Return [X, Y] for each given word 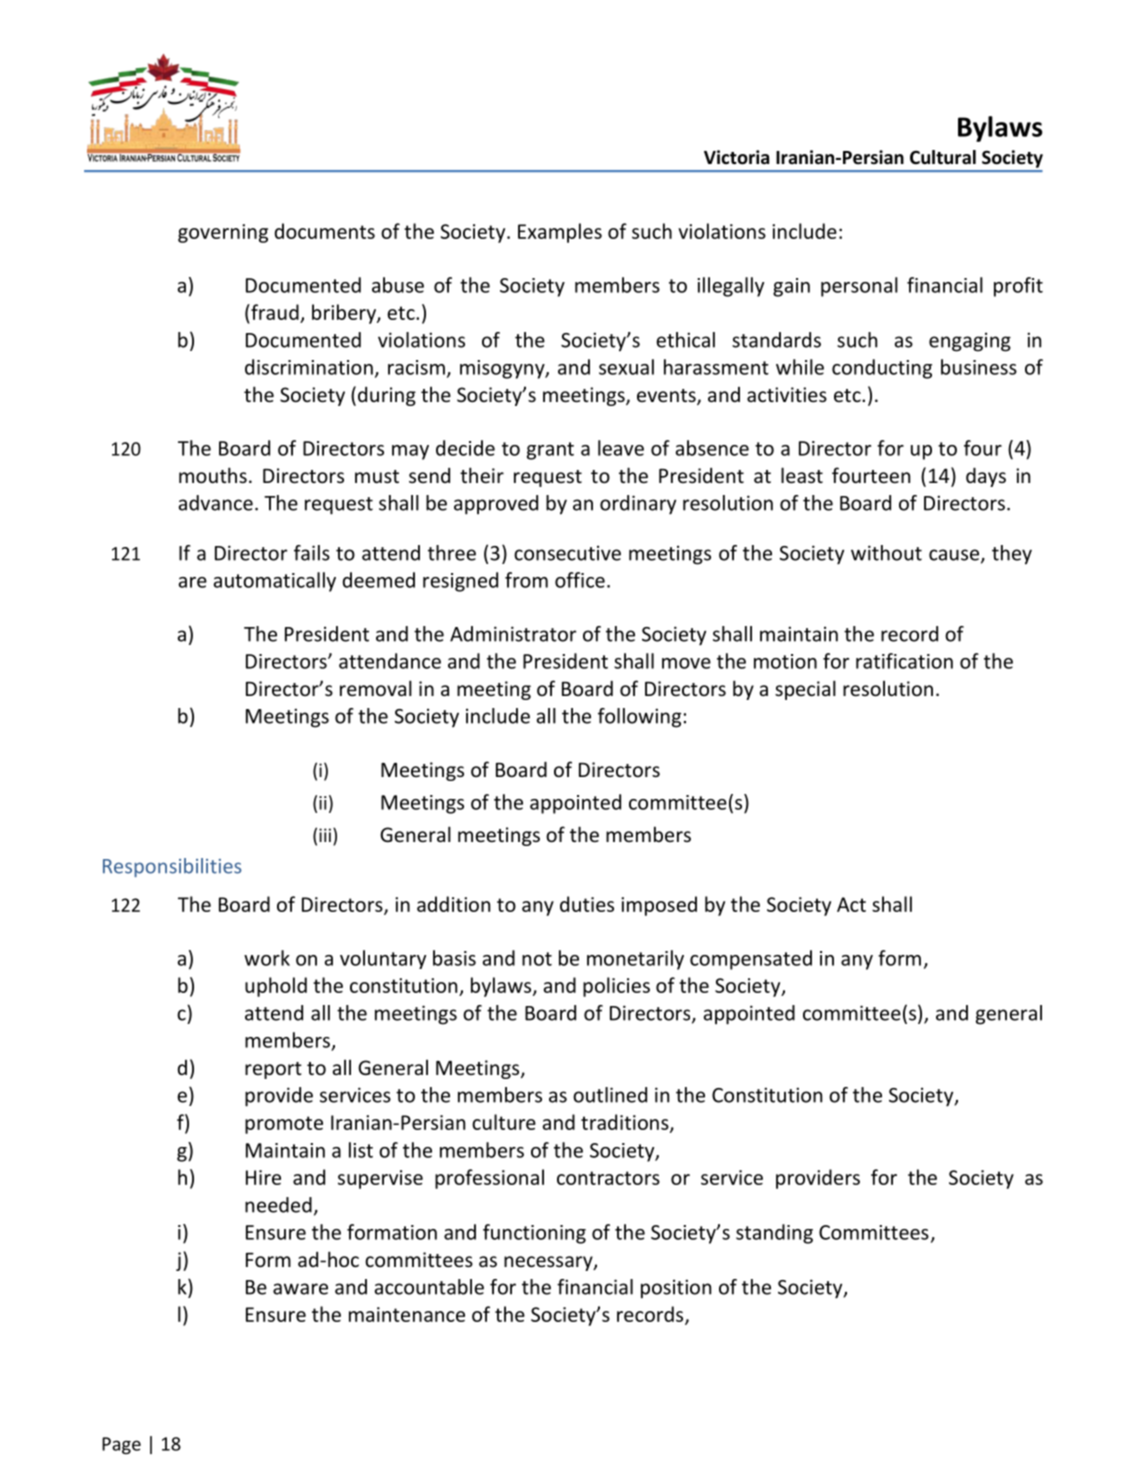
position [676, 1289]
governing [223, 233]
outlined [610, 1095]
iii [325, 835]
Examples [560, 233]
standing [774, 1234]
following [639, 718]
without [886, 553]
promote [284, 1125]
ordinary [638, 505]
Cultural [943, 157]
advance [215, 503]
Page [121, 1445]
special [805, 690]
